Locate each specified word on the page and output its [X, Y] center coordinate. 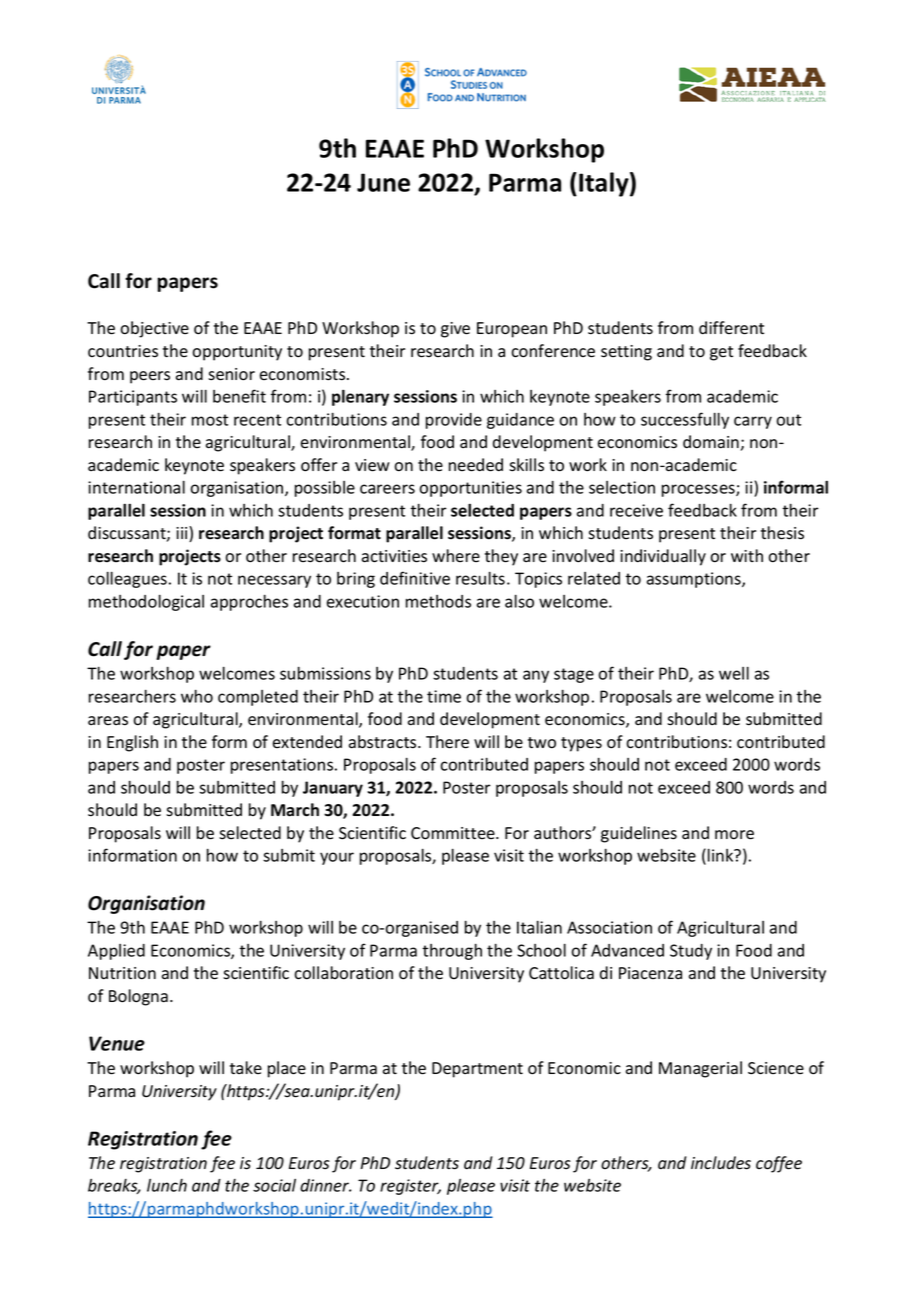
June [383, 182]
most [210, 420]
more [734, 835]
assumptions [695, 580]
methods [438, 601]
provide [454, 421]
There [447, 742]
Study [691, 952]
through [452, 952]
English [132, 743]
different [731, 328]
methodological [146, 603]
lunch [167, 1185]
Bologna [138, 997]
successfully [685, 420]
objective [154, 329]
